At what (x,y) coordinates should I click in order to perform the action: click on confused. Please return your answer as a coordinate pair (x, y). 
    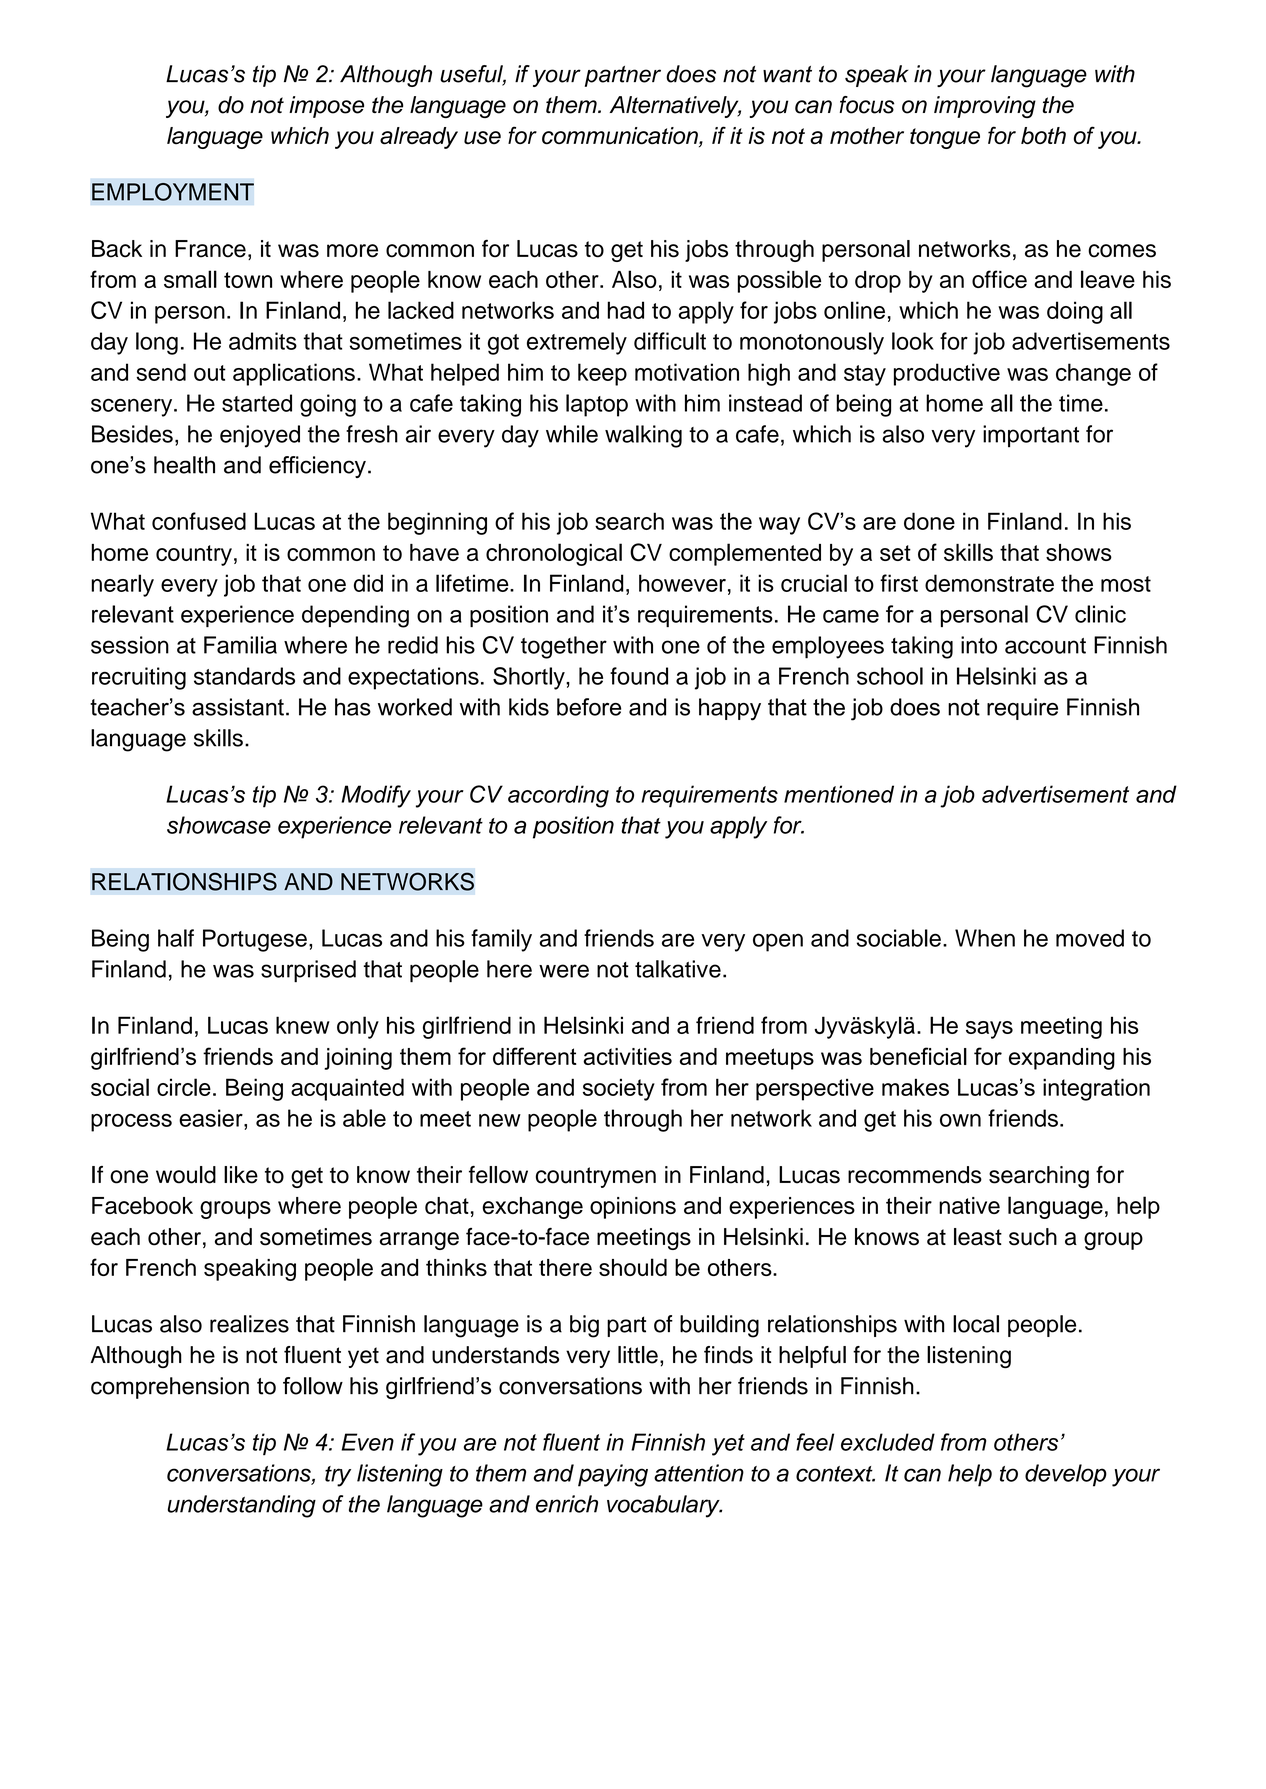
    Looking at the image, I should click on (199, 521).
